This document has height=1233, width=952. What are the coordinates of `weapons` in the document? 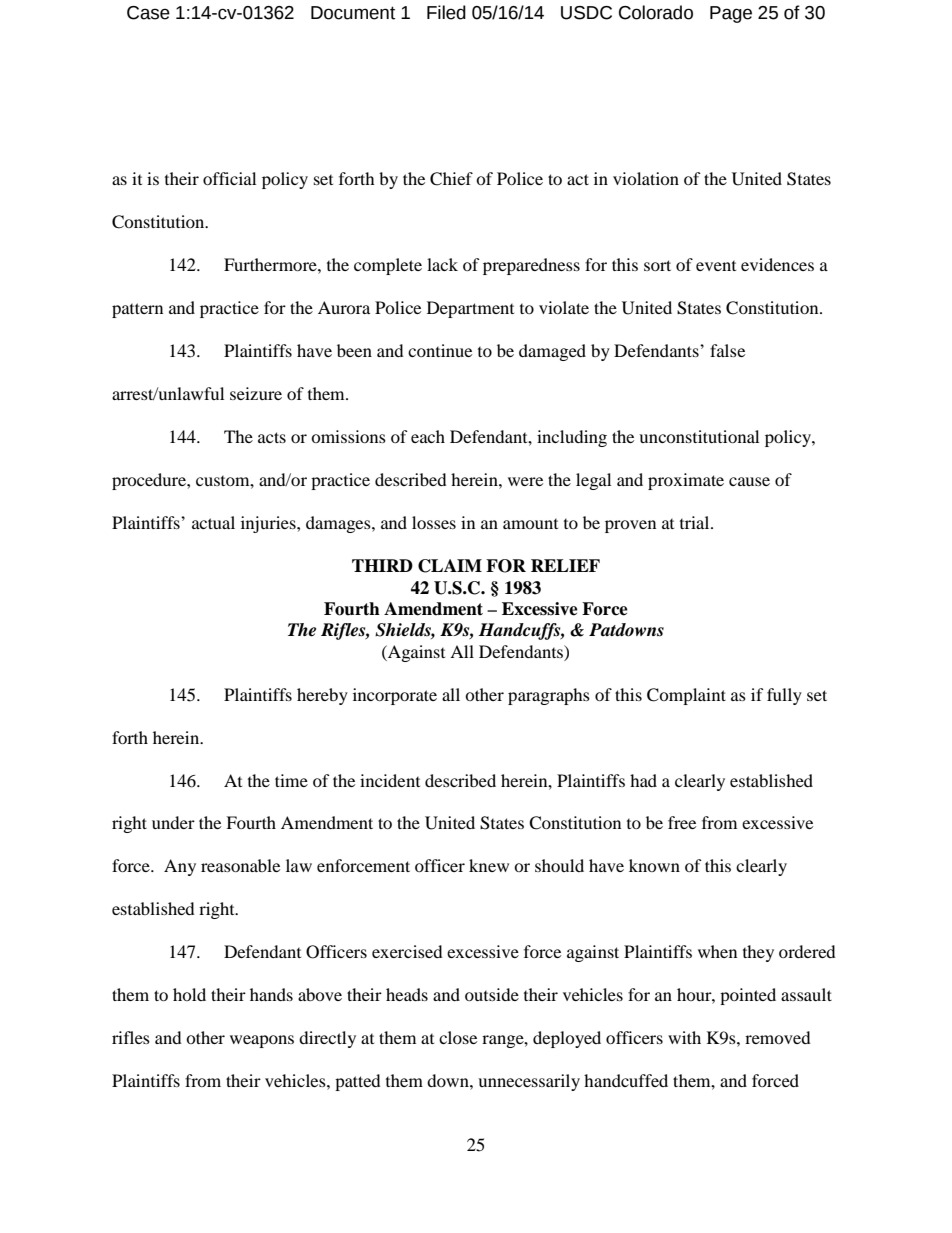 It's located at (262, 1041).
